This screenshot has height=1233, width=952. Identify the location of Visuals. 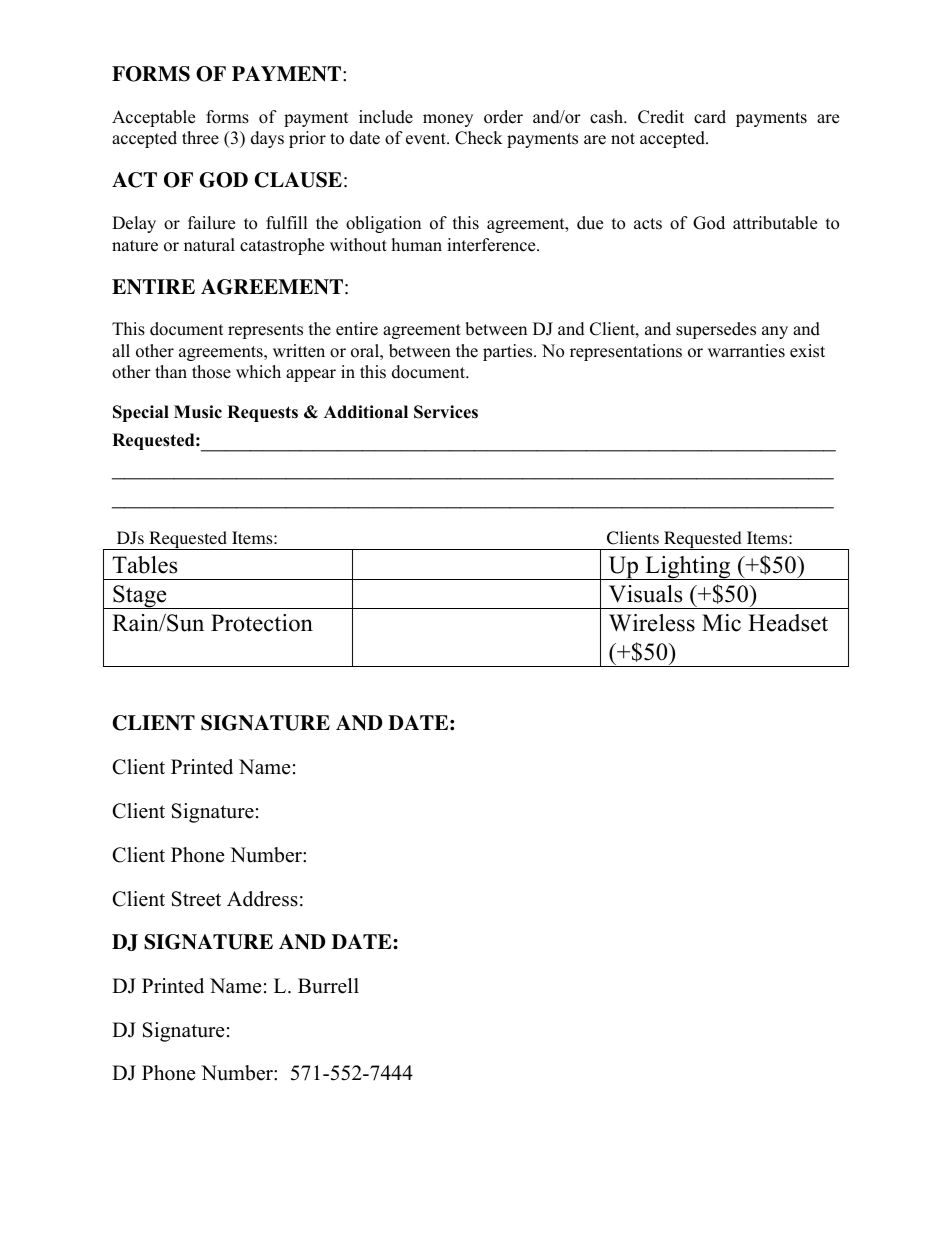
(645, 594).
